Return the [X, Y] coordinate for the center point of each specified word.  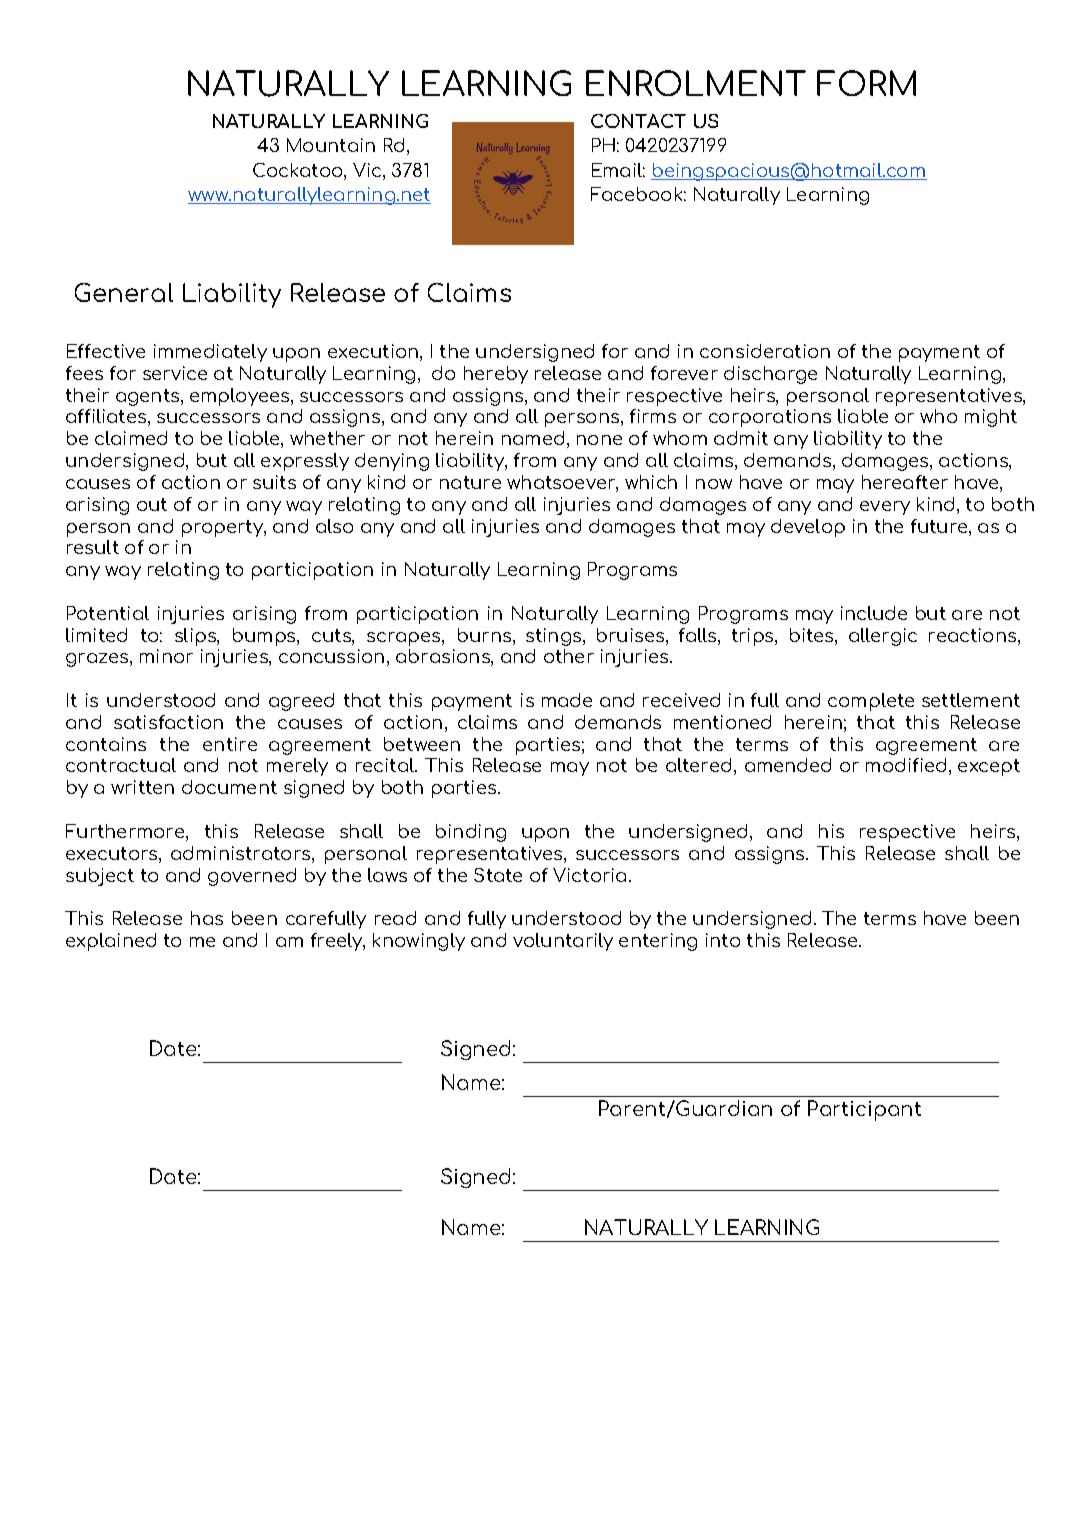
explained [111, 942]
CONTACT [638, 121]
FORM [866, 83]
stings [555, 637]
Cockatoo [299, 171]
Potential [108, 613]
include [874, 613]
